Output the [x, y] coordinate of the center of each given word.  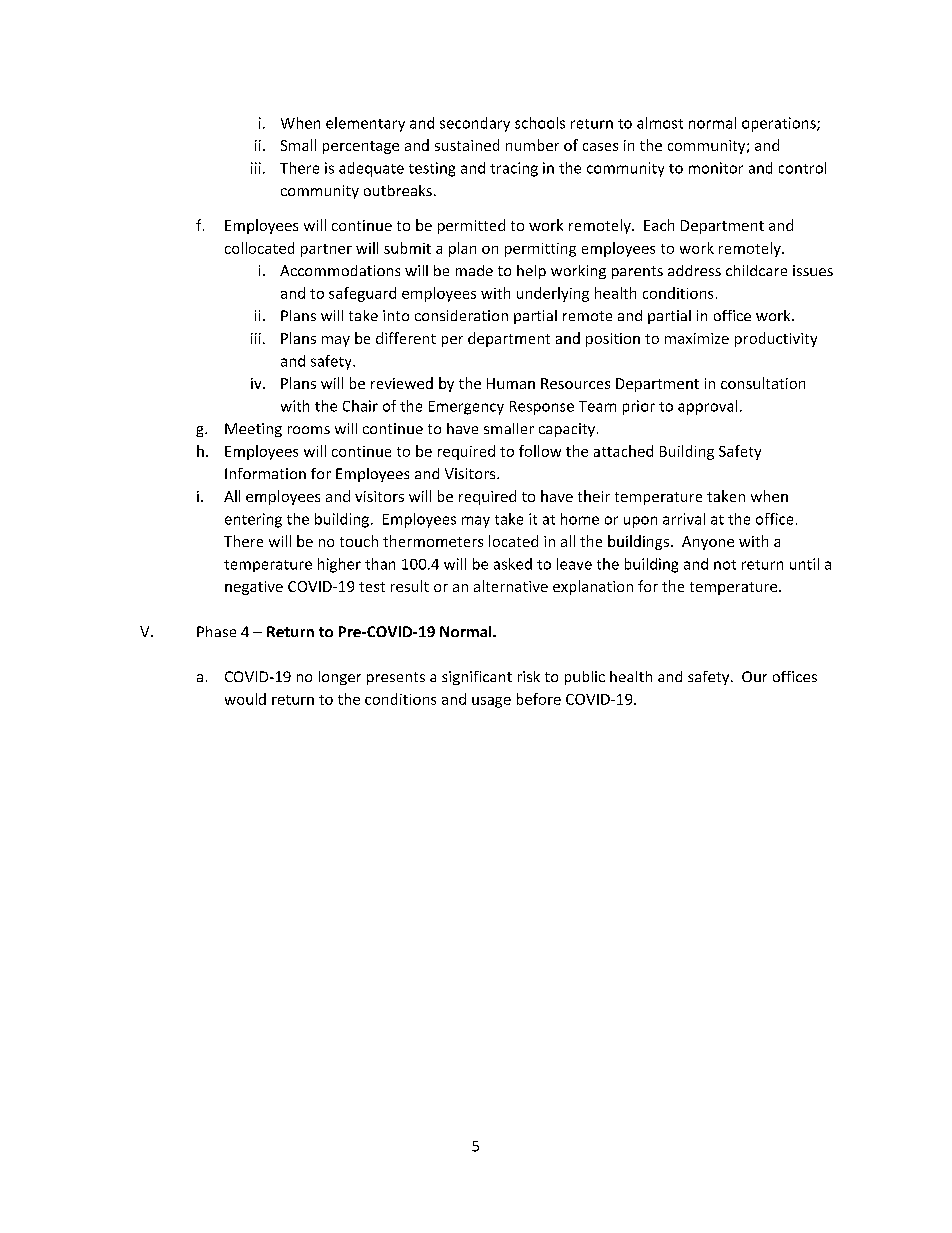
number [532, 145]
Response [542, 408]
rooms [309, 430]
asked [513, 564]
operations [780, 124]
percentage [361, 147]
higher [339, 565]
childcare [756, 270]
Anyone [708, 543]
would [245, 699]
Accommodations [340, 270]
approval [707, 407]
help [531, 272]
